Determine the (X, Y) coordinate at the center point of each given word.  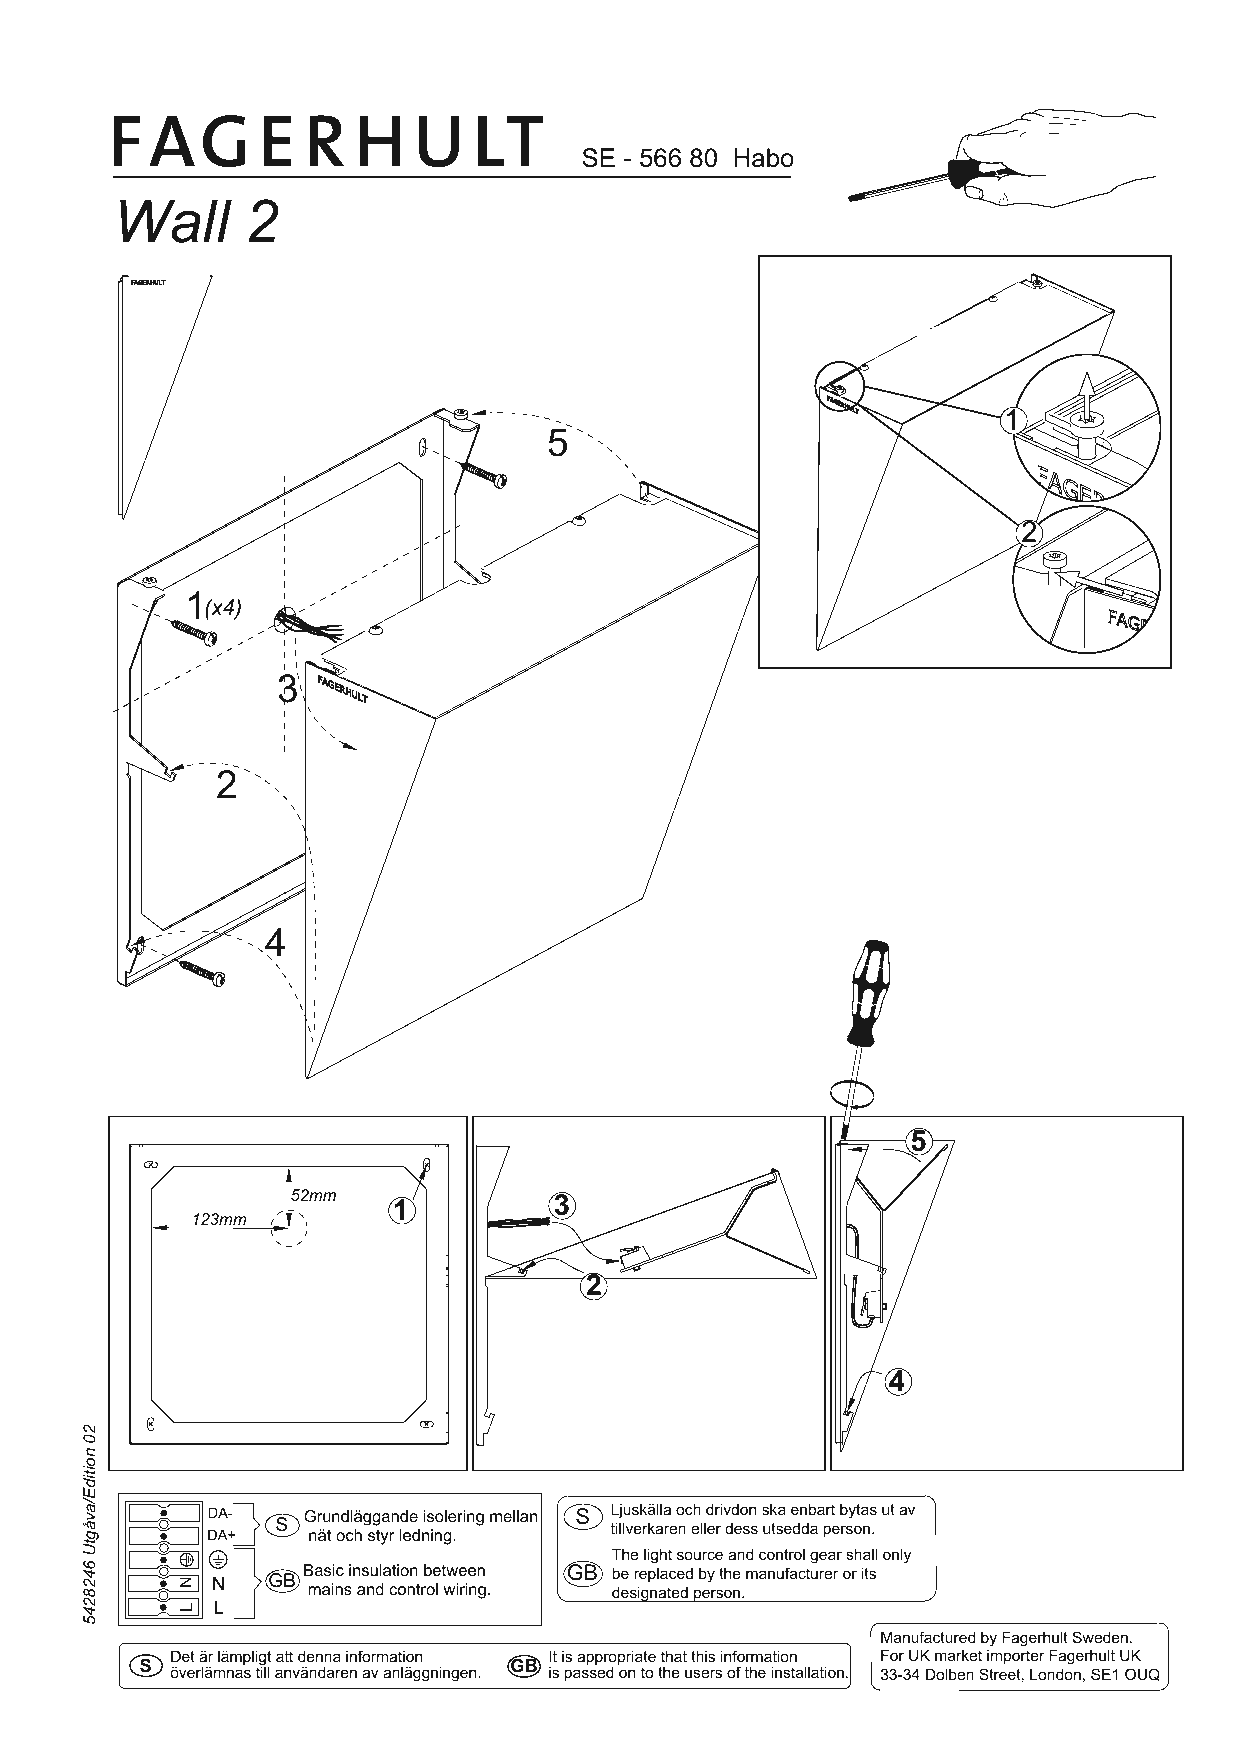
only (897, 1556)
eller (706, 1528)
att (284, 1656)
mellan (513, 1516)
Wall (176, 221)
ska (774, 1509)
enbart (813, 1509)
